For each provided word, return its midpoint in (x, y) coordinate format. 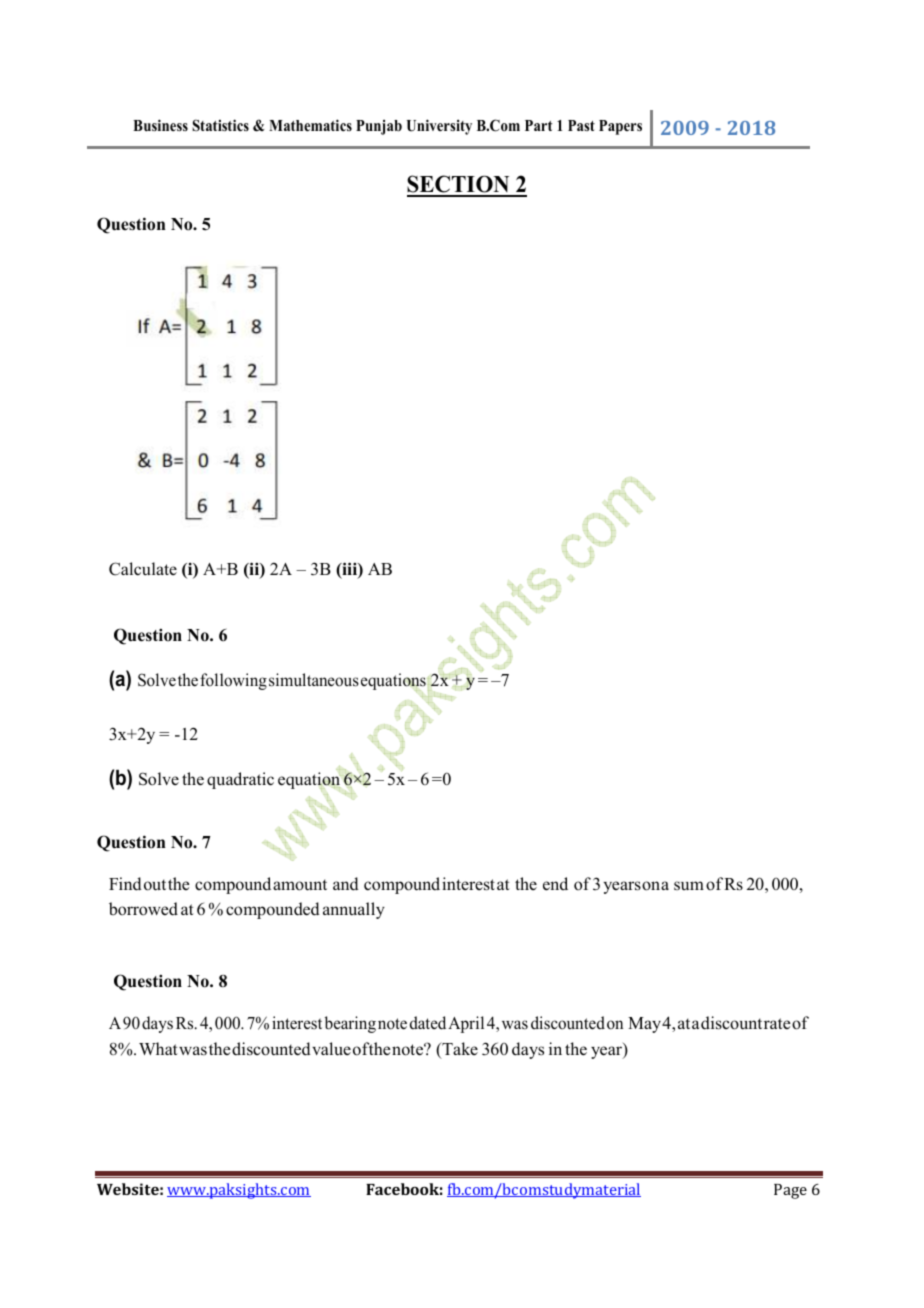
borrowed (143, 909)
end (555, 884)
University (439, 127)
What (158, 1048)
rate (777, 1024)
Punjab (379, 127)
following (233, 681)
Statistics (220, 125)
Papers (620, 127)
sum (689, 886)
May (644, 1025)
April (466, 1024)
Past (581, 125)
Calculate (143, 569)
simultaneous (314, 680)
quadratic (240, 780)
